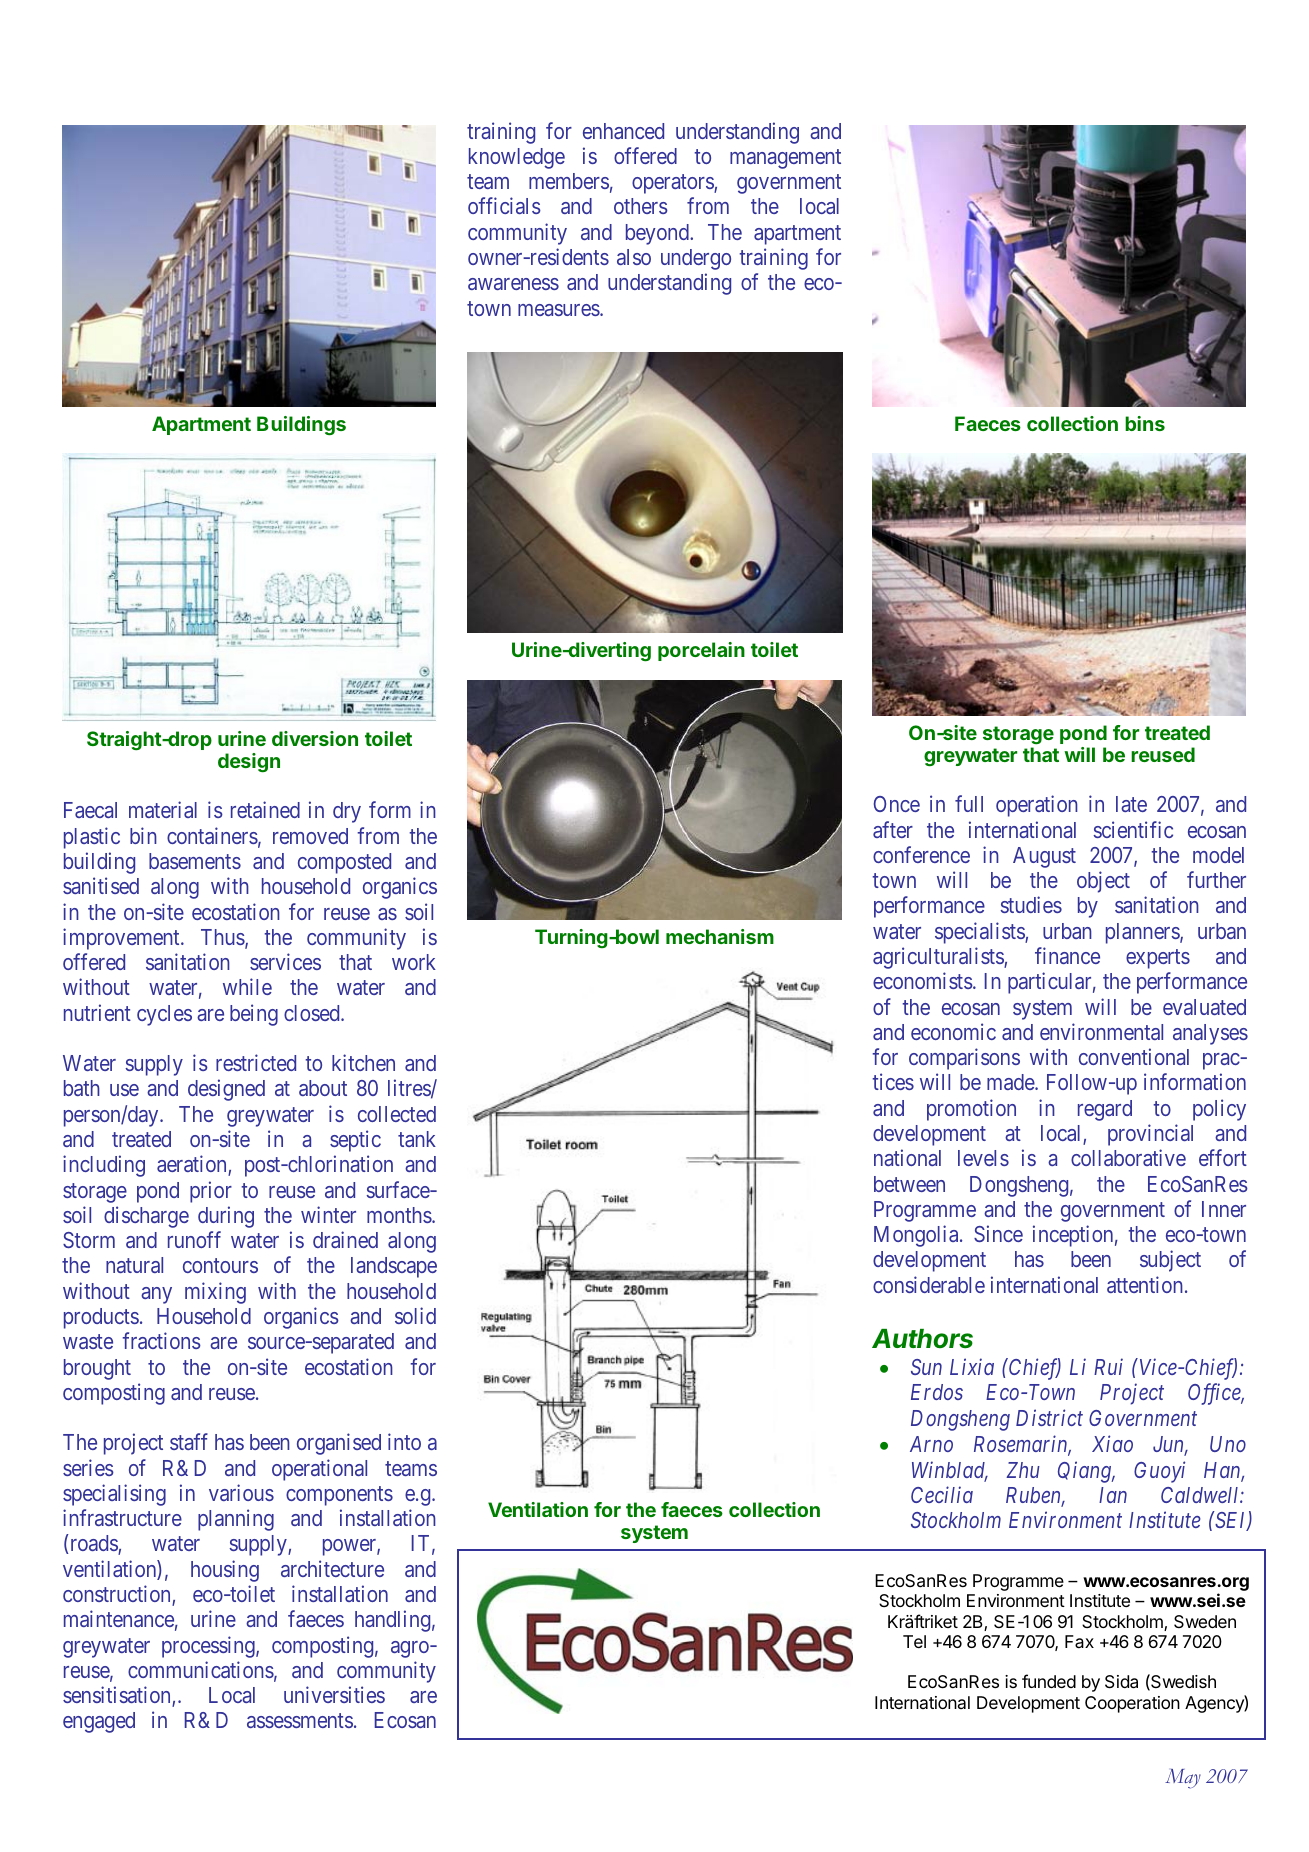 Image resolution: width=1309 pixels, height=1852 pixels. Describe the element at coordinates (914, 1641) in the image. I see `Tel` at that location.
